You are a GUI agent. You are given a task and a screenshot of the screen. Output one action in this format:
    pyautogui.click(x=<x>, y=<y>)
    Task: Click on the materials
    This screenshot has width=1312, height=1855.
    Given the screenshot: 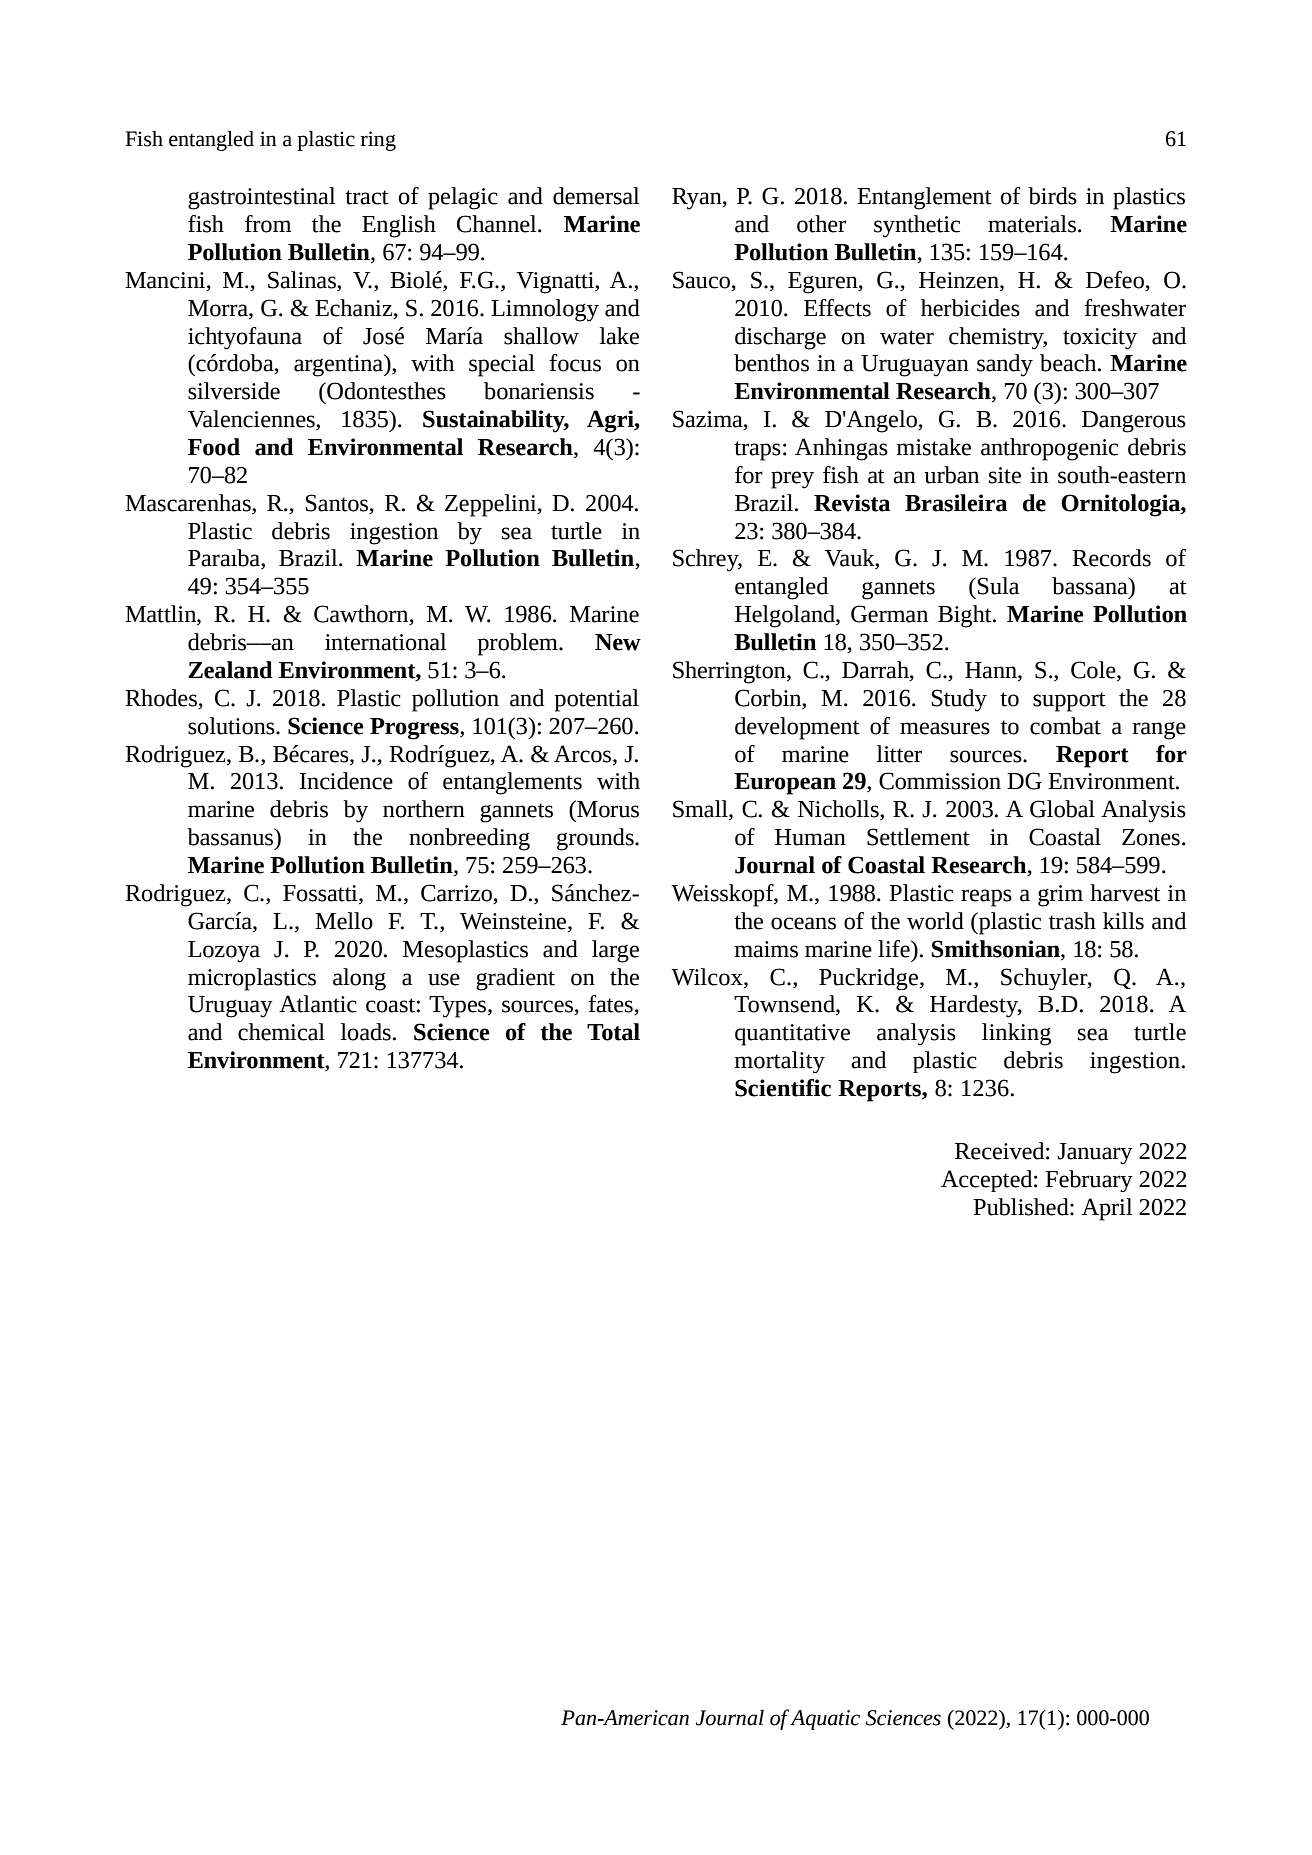 What is the action you would take?
    pyautogui.click(x=1032, y=224)
